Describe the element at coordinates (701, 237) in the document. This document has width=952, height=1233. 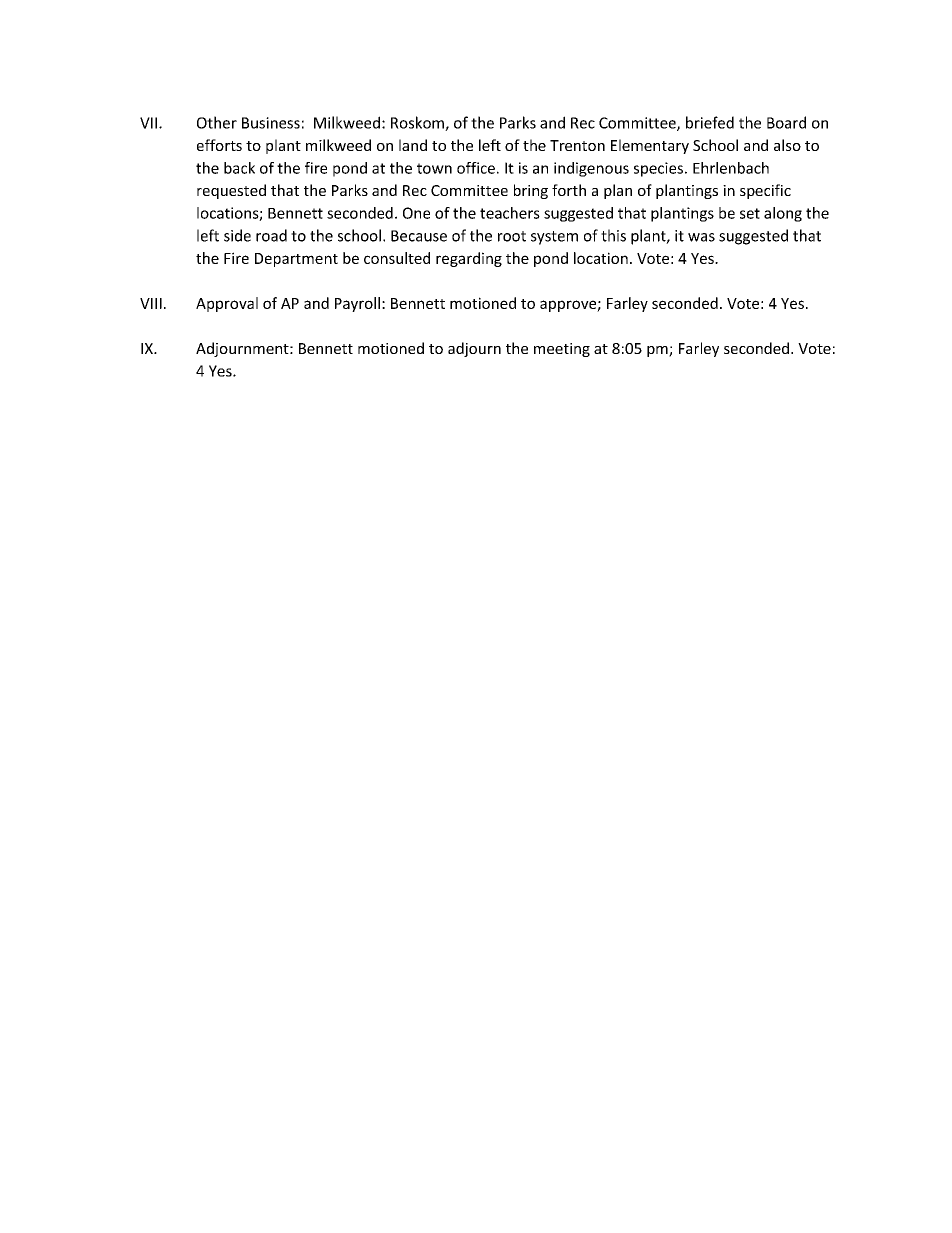
I see `was` at that location.
